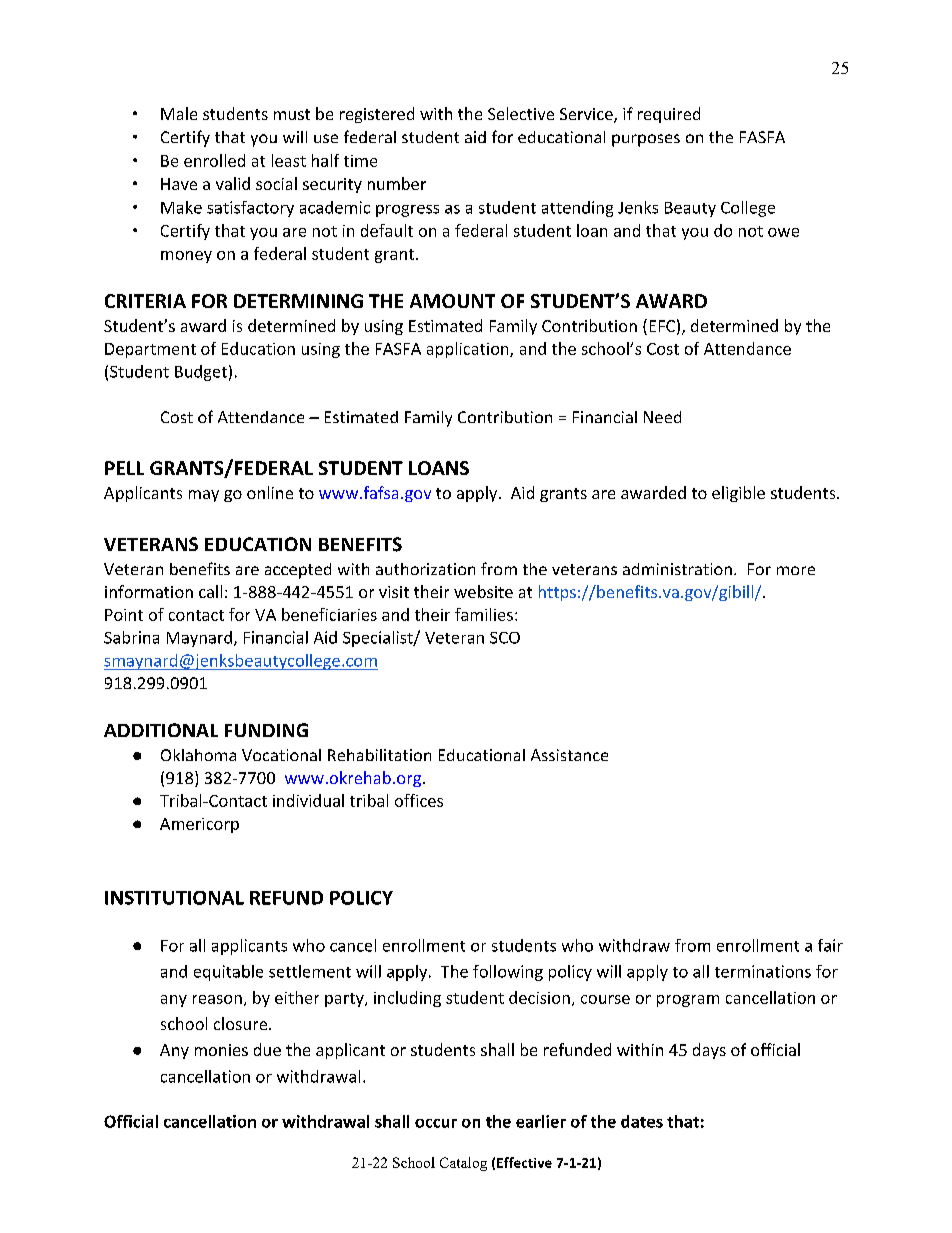 The width and height of the screenshot is (952, 1233). What do you see at coordinates (210, 591) in the screenshot?
I see `call` at bounding box center [210, 591].
